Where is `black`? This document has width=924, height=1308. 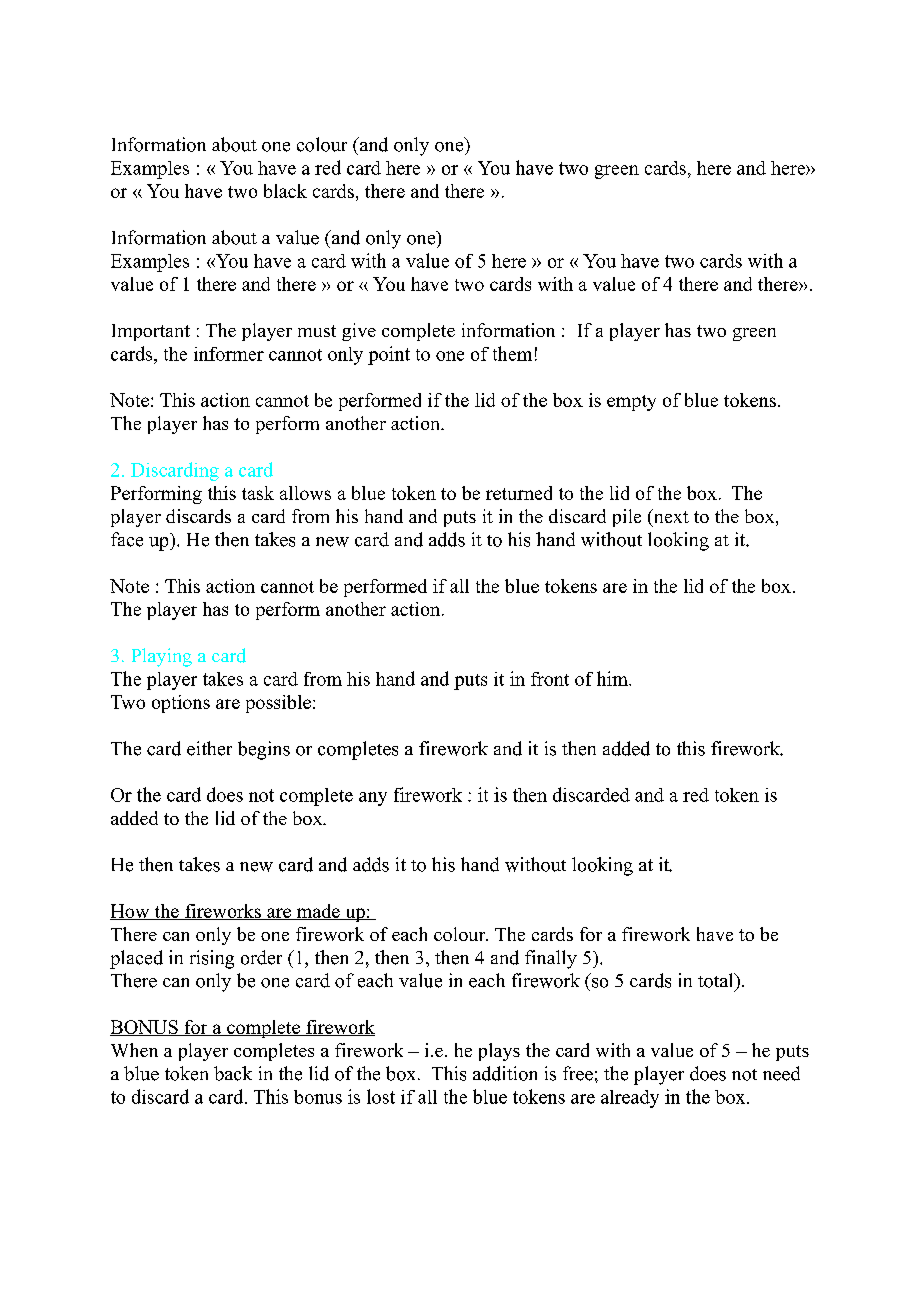 black is located at coordinates (285, 191).
